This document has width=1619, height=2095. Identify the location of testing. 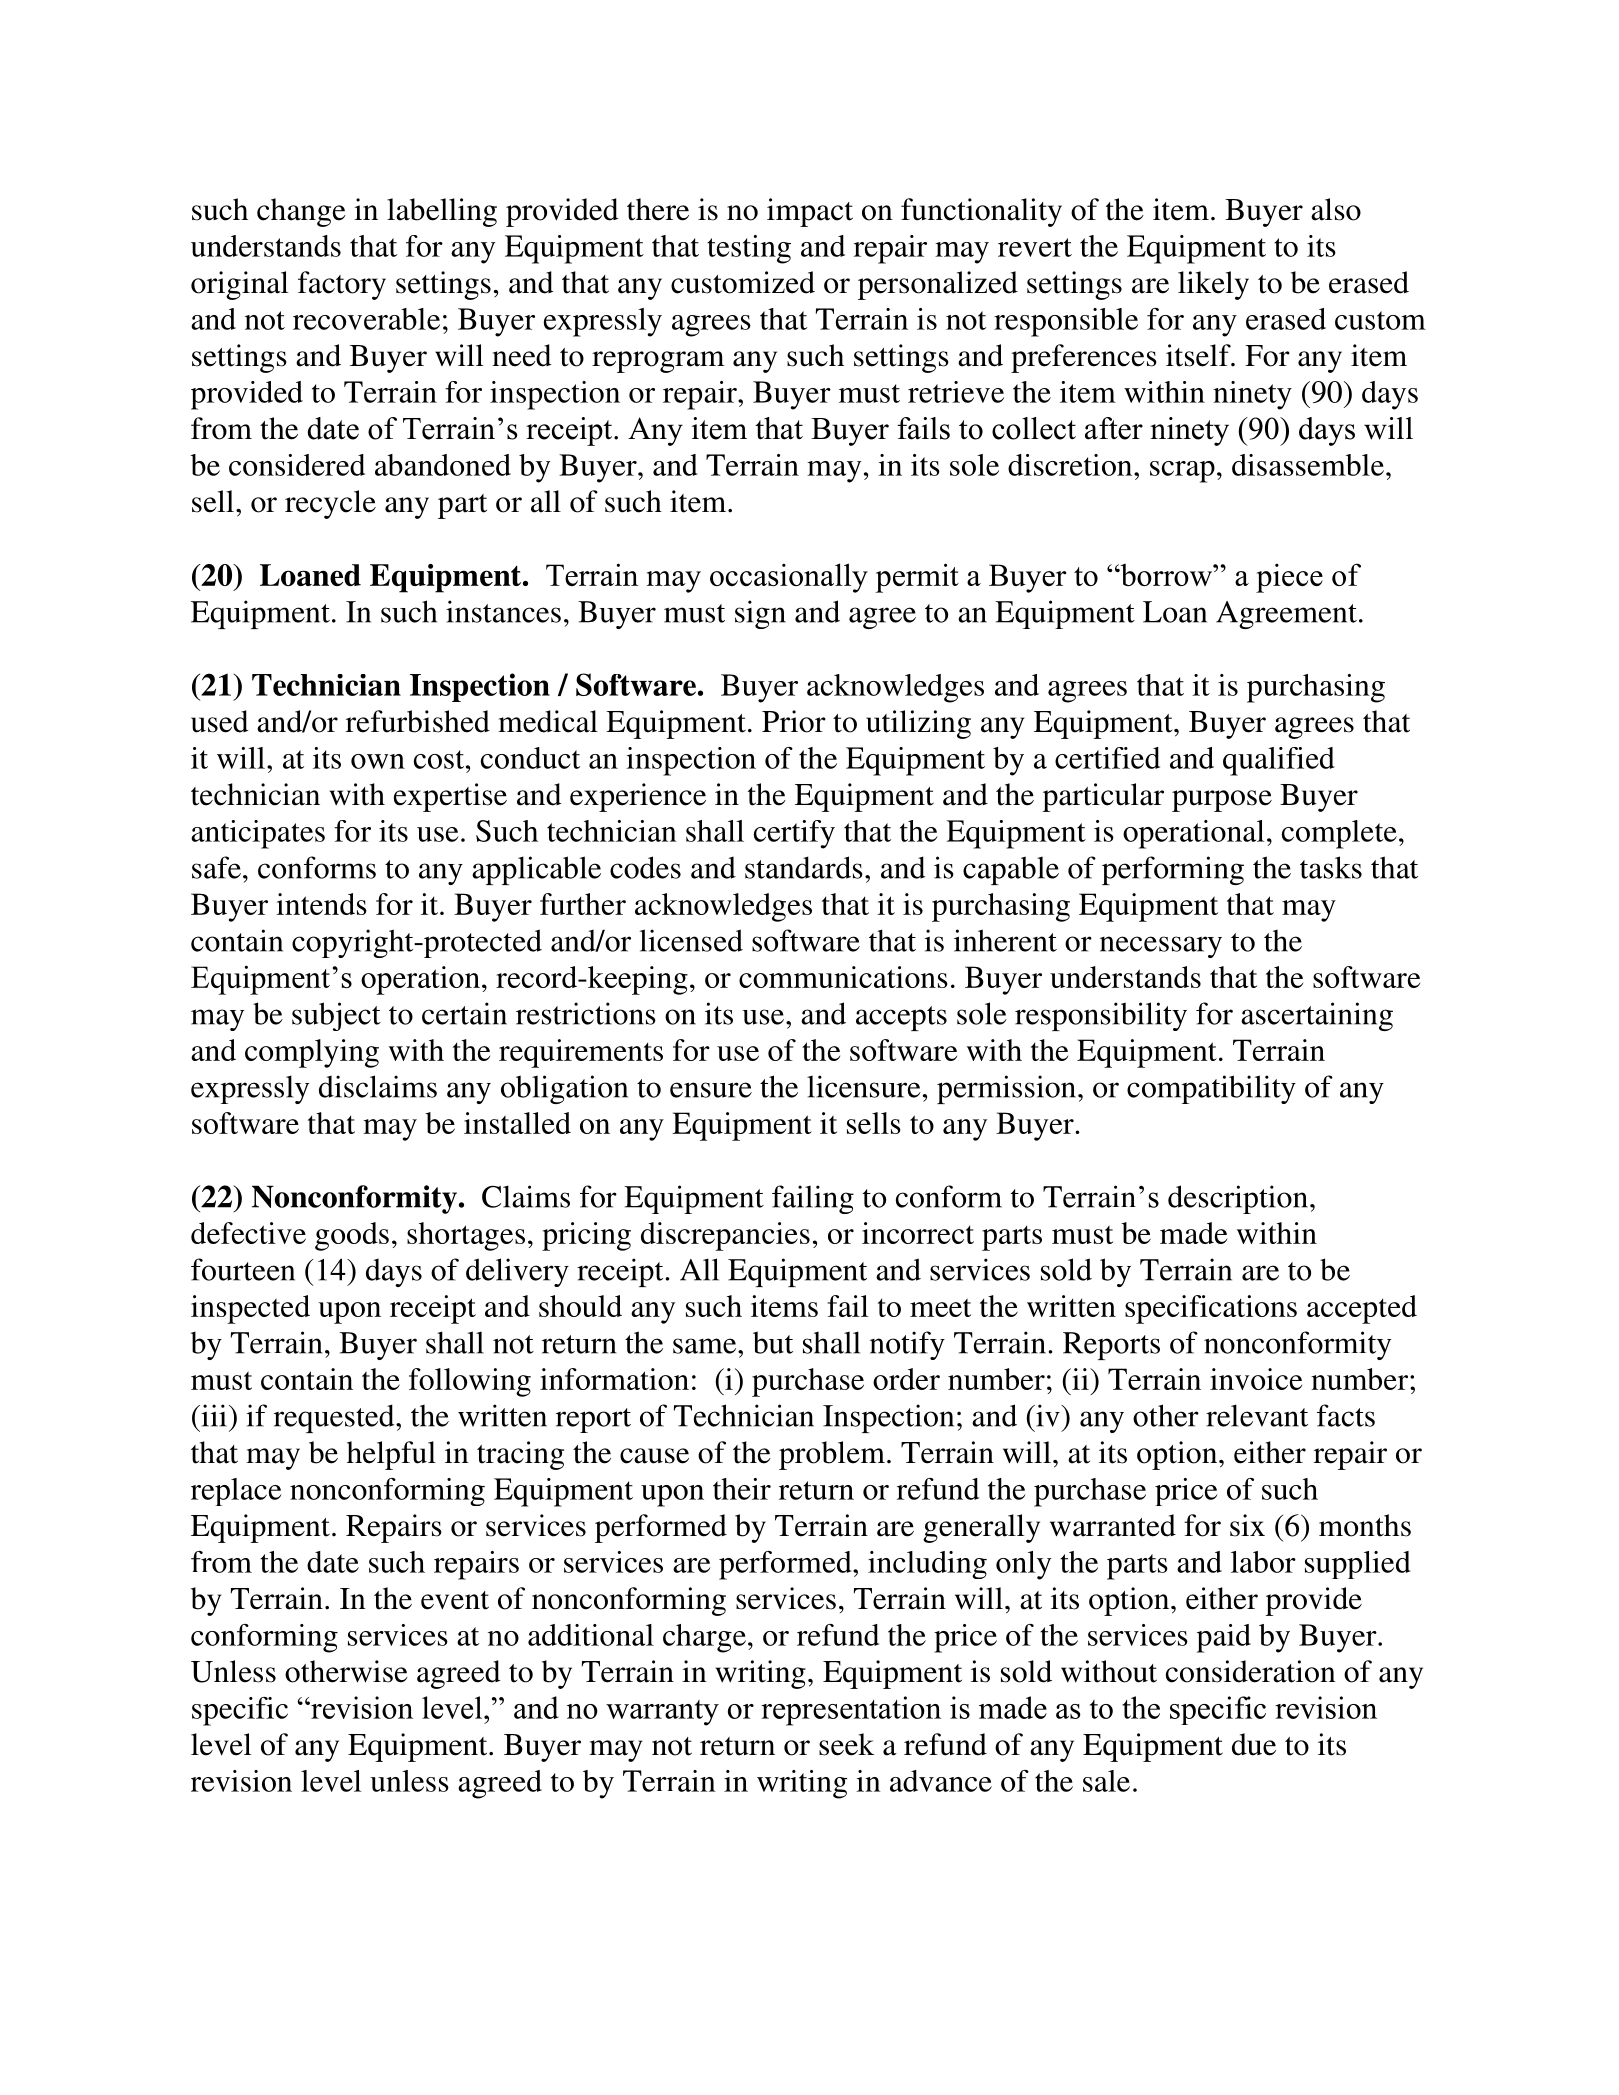
(749, 249).
